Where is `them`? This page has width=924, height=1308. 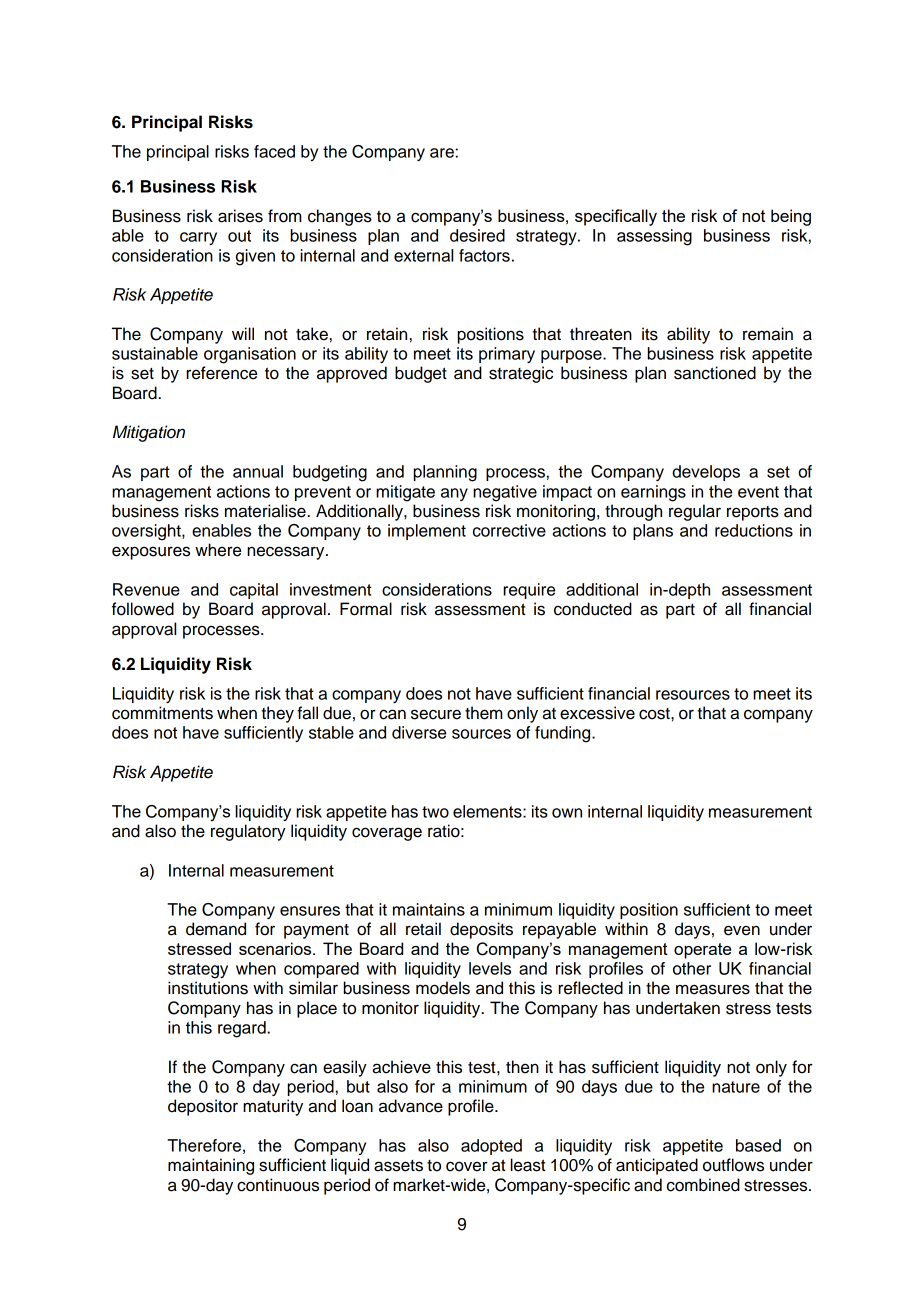
them is located at coordinates (484, 713).
